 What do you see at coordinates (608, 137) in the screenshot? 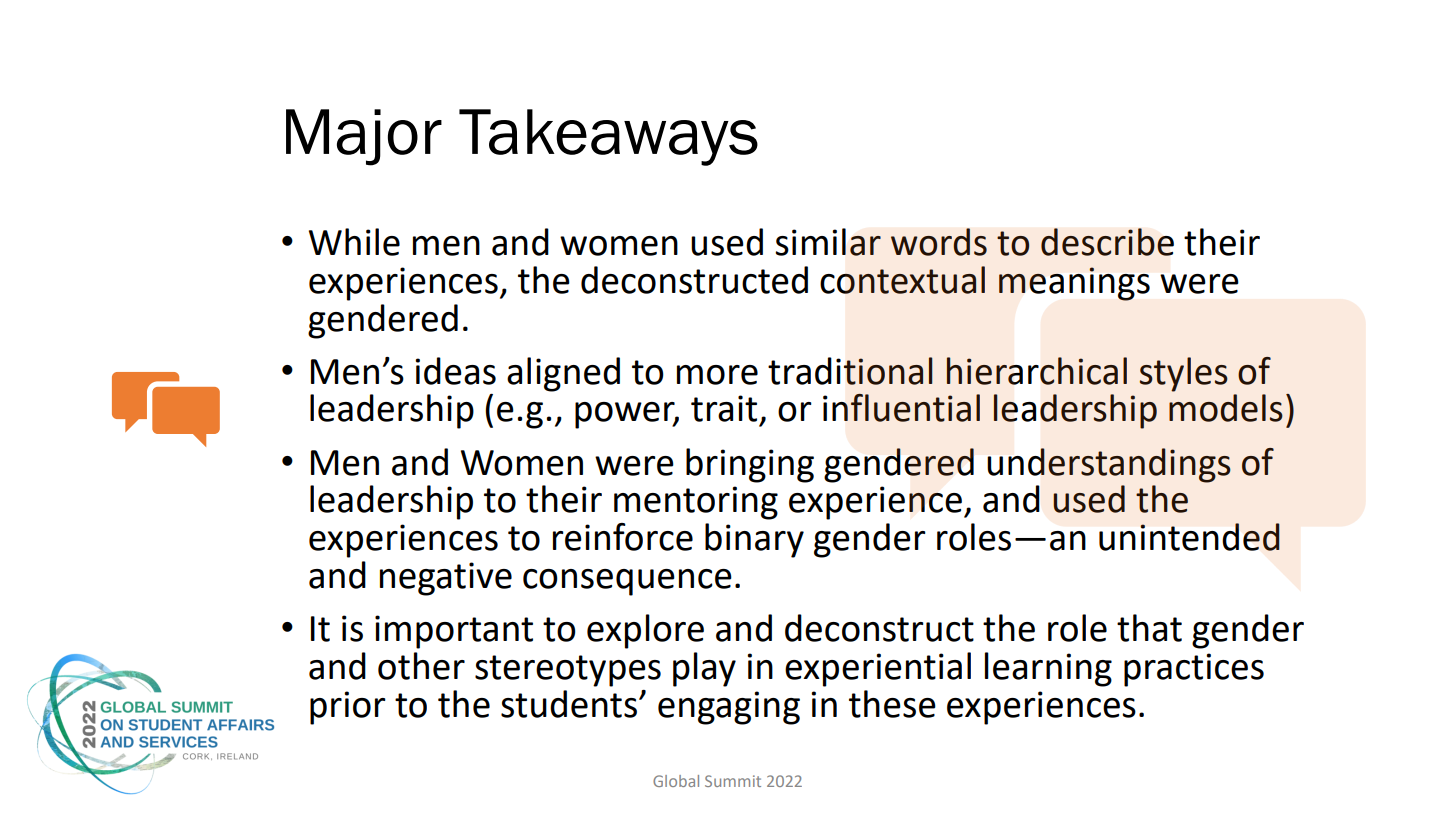
I see `Takeaways` at bounding box center [608, 137].
